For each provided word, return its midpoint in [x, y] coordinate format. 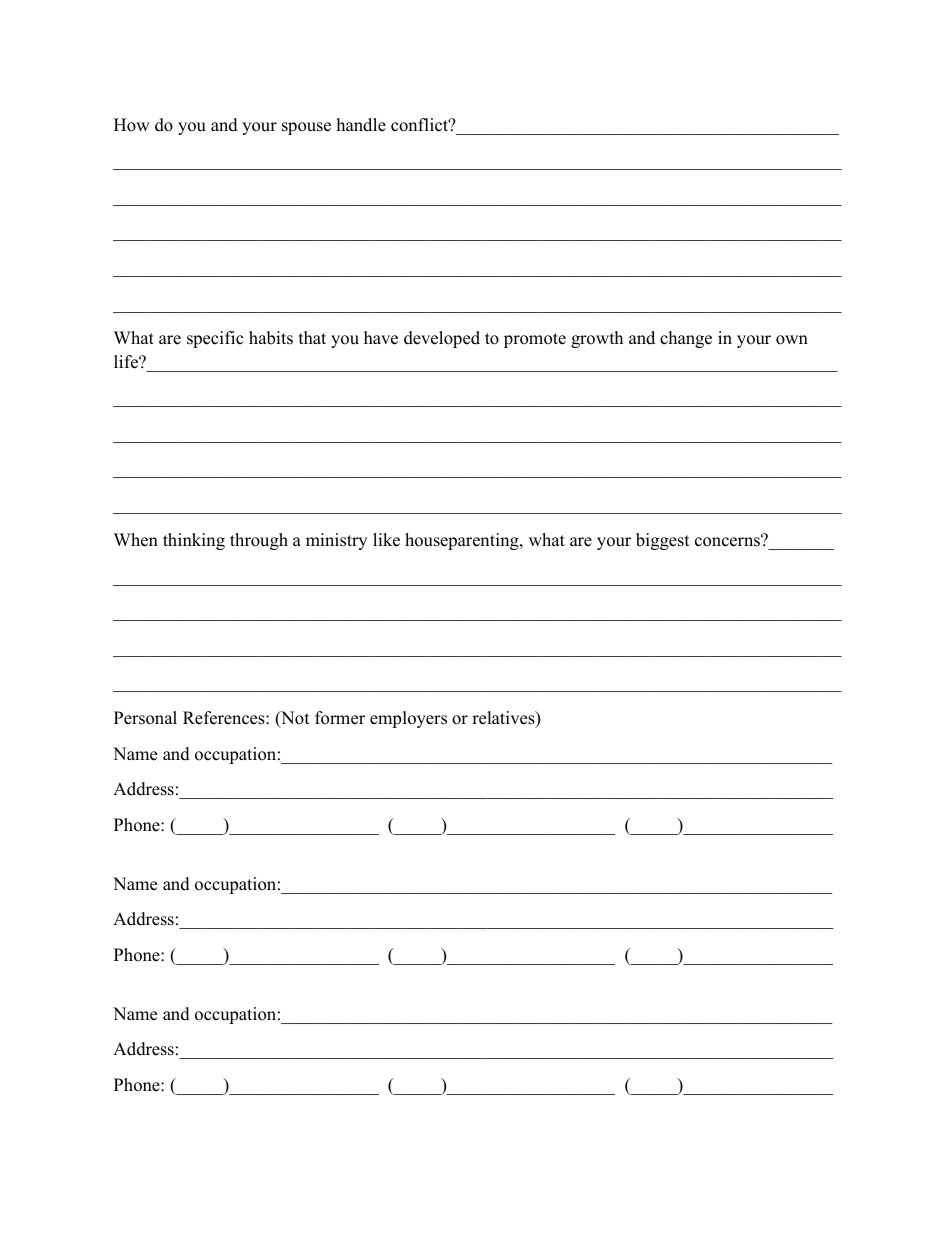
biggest [663, 541]
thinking [194, 541]
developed [442, 339]
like [386, 540]
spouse [306, 128]
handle [361, 125]
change [686, 339]
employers [408, 719]
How [132, 125]
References [225, 718]
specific [215, 339]
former [340, 718]
